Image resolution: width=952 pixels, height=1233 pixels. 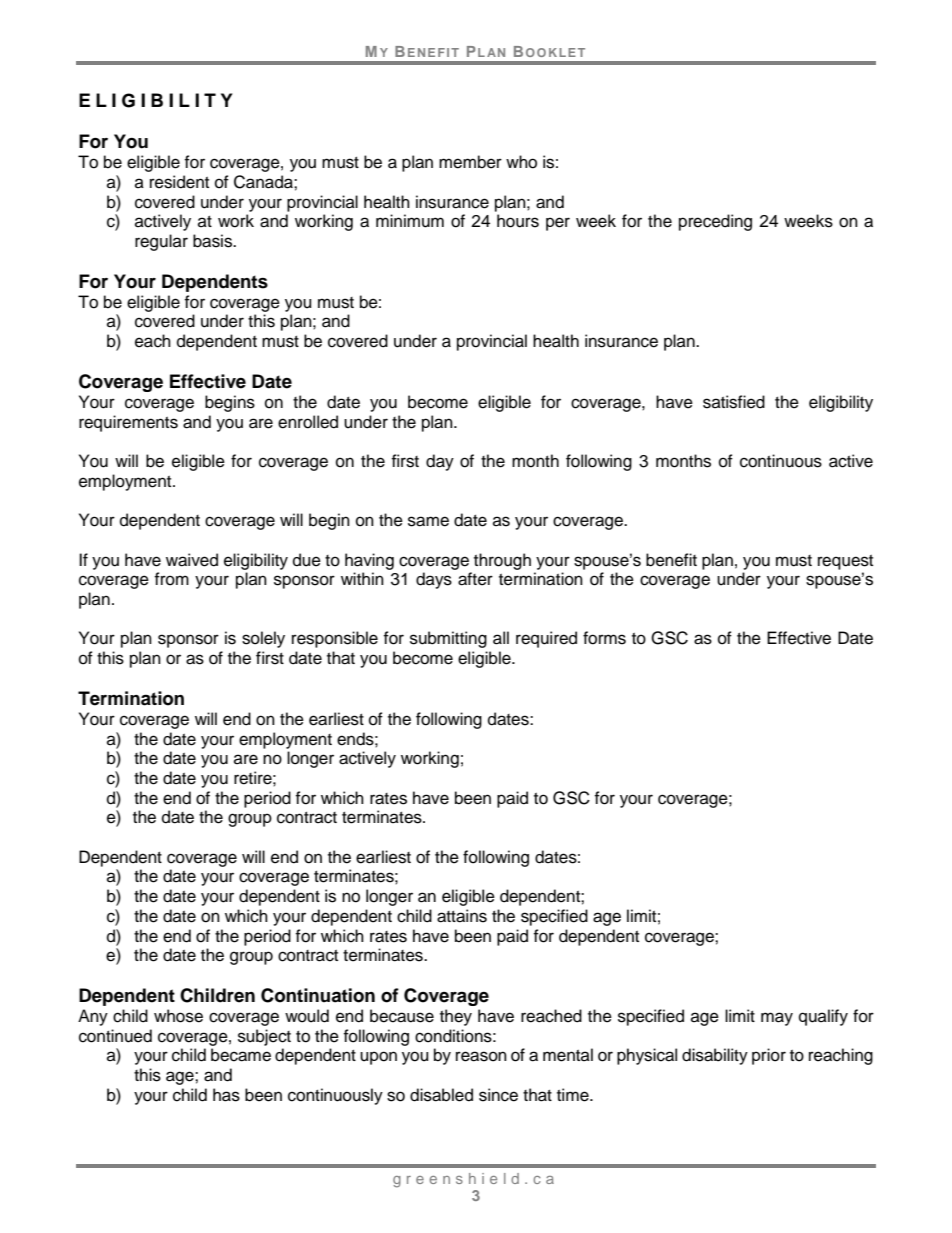 What do you see at coordinates (179, 182) in the document?
I see `resident` at bounding box center [179, 182].
